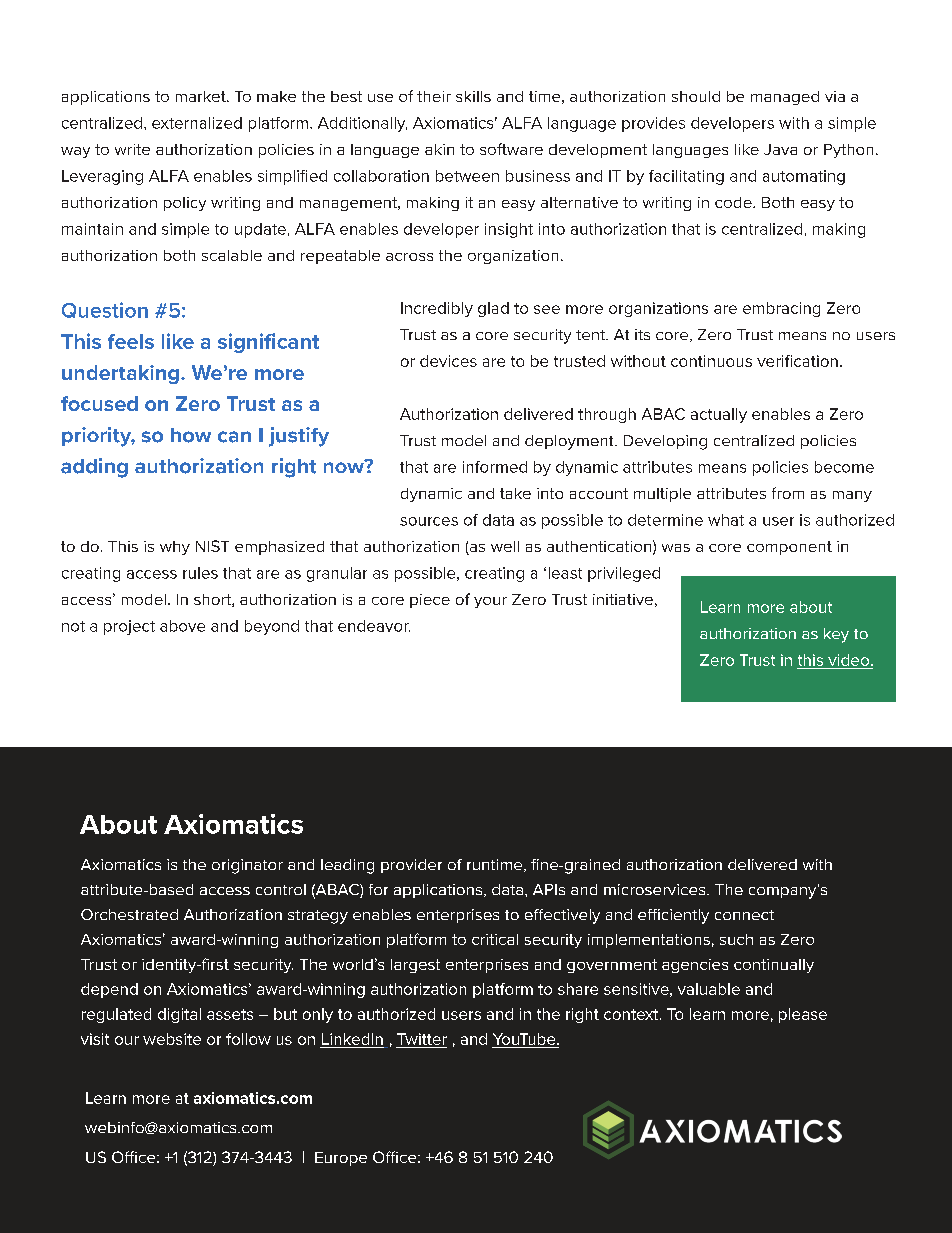  What do you see at coordinates (803, 1015) in the screenshot?
I see `please` at bounding box center [803, 1015].
